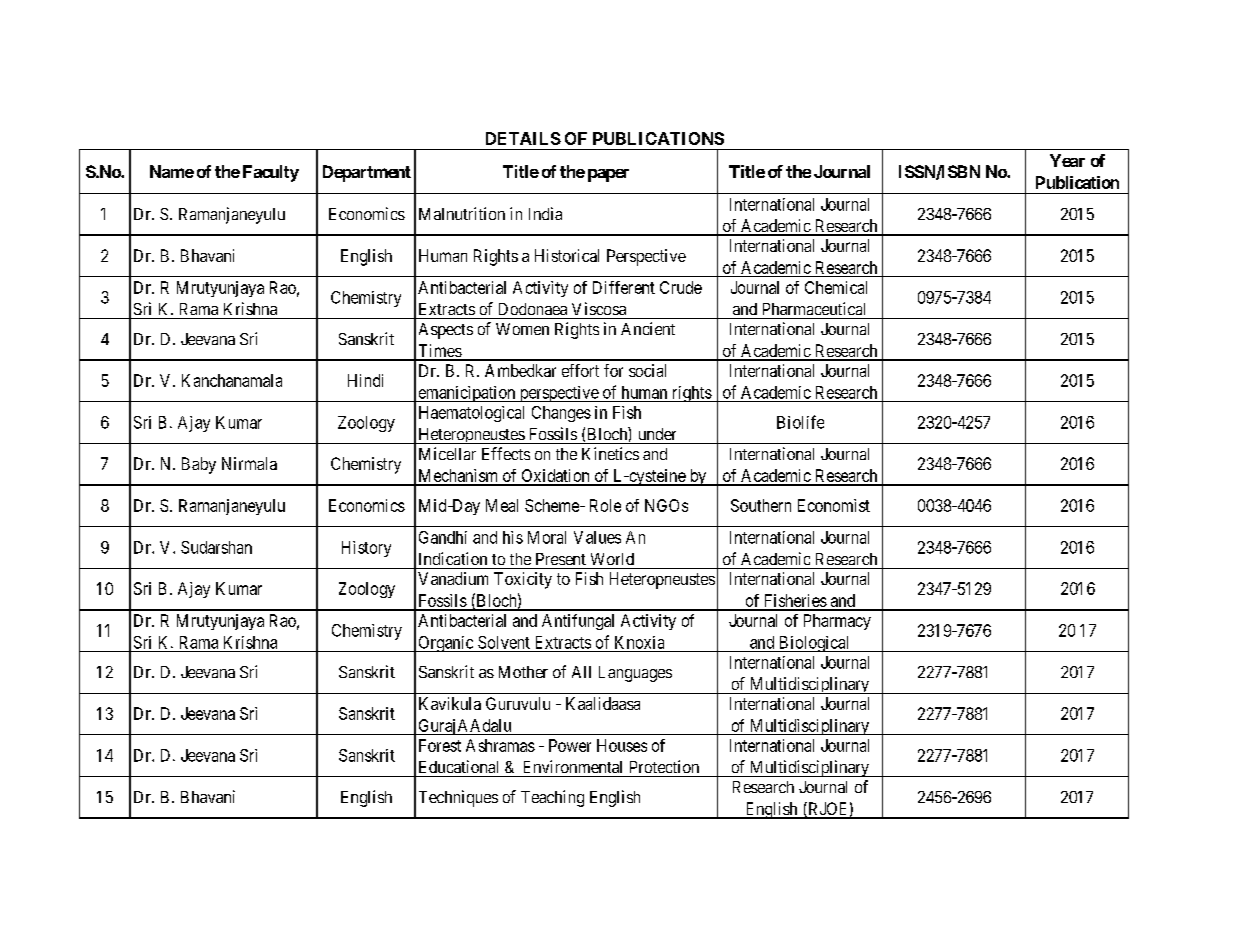  What do you see at coordinates (271, 173) in the document?
I see `Faculty` at bounding box center [271, 173].
